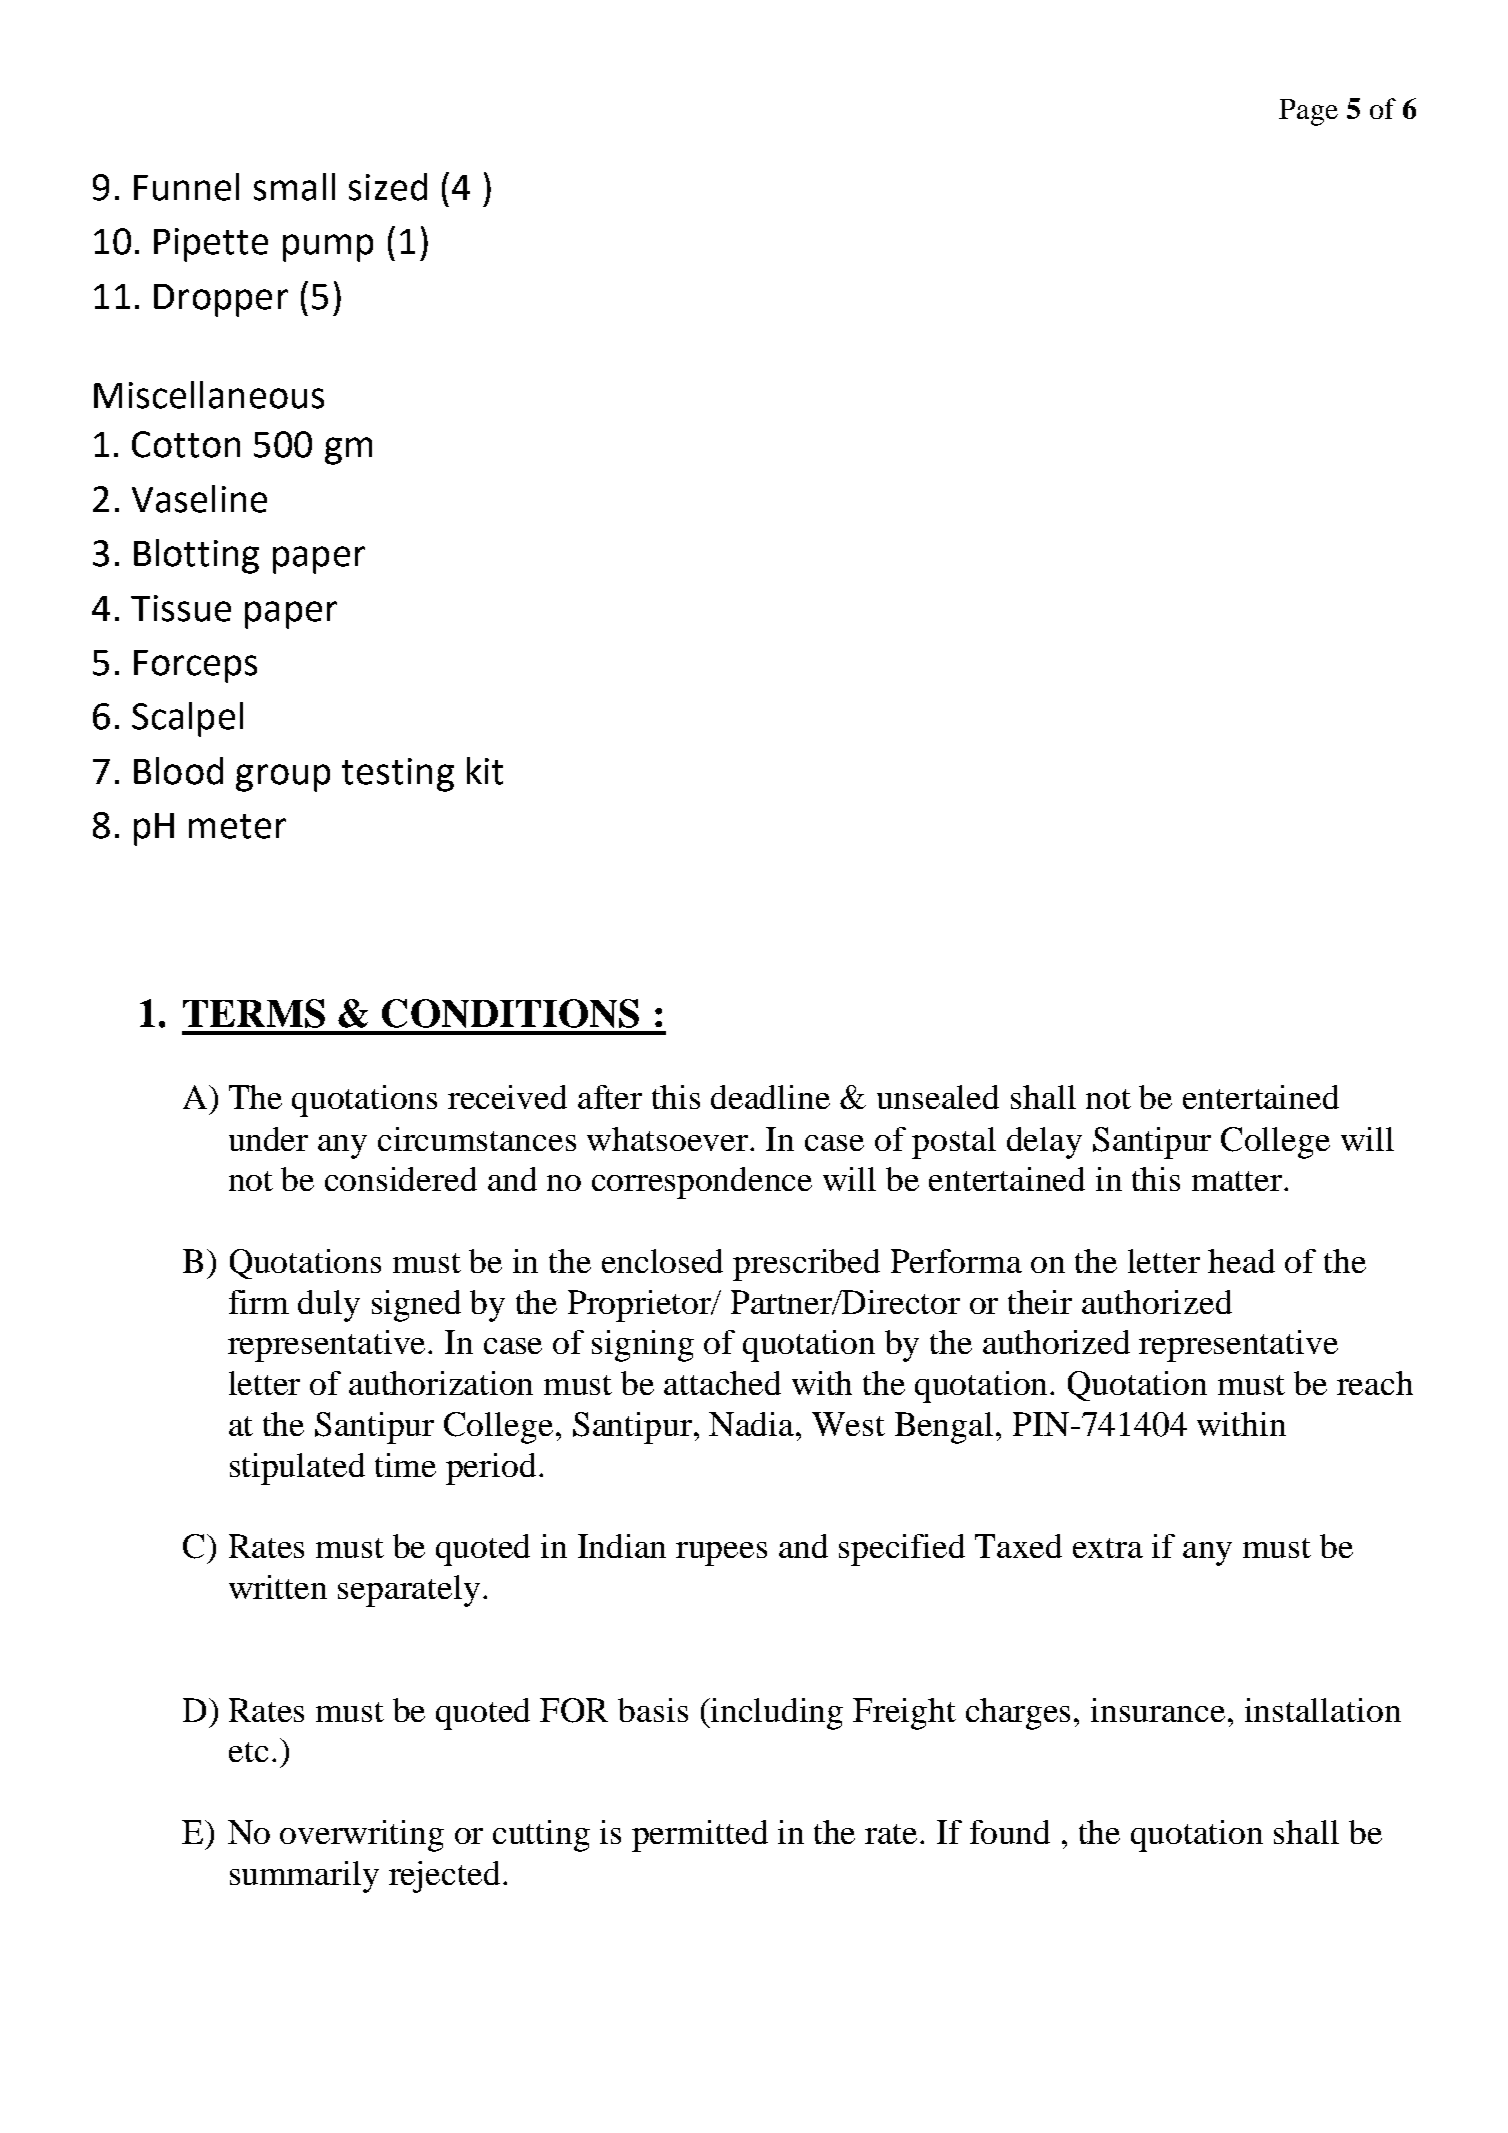 The width and height of the screenshot is (1508, 2133). Describe the element at coordinates (294, 187) in the screenshot. I see `small` at that location.
